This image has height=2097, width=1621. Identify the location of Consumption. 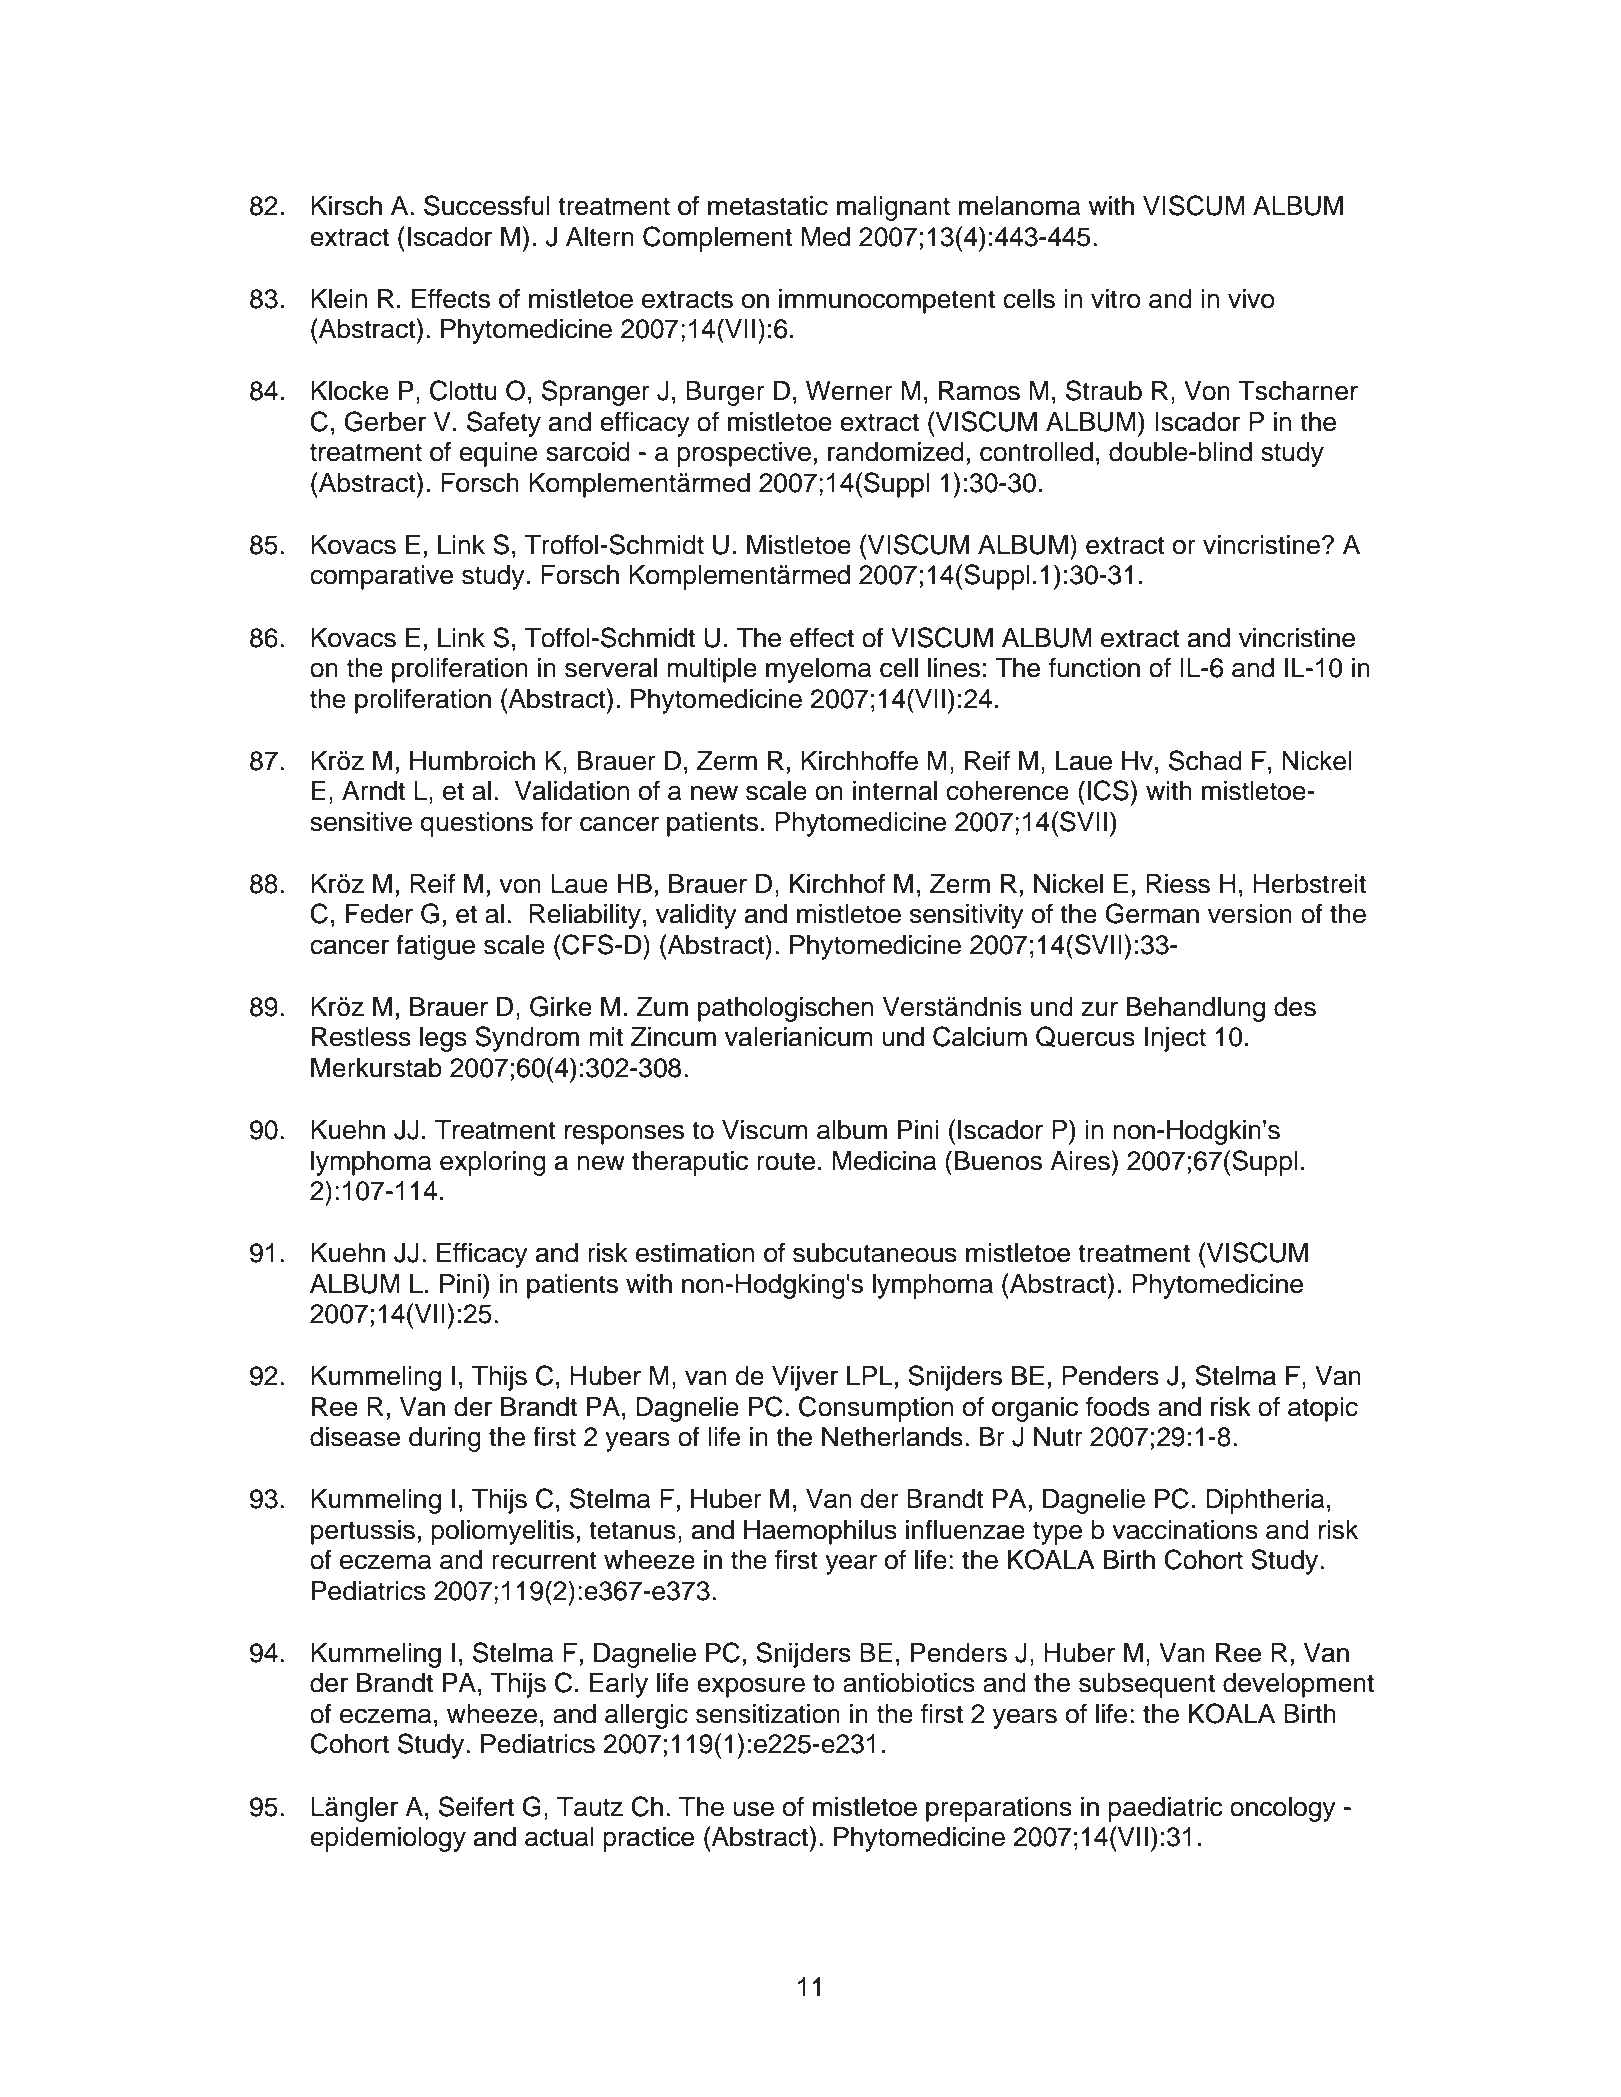
(876, 1409).
